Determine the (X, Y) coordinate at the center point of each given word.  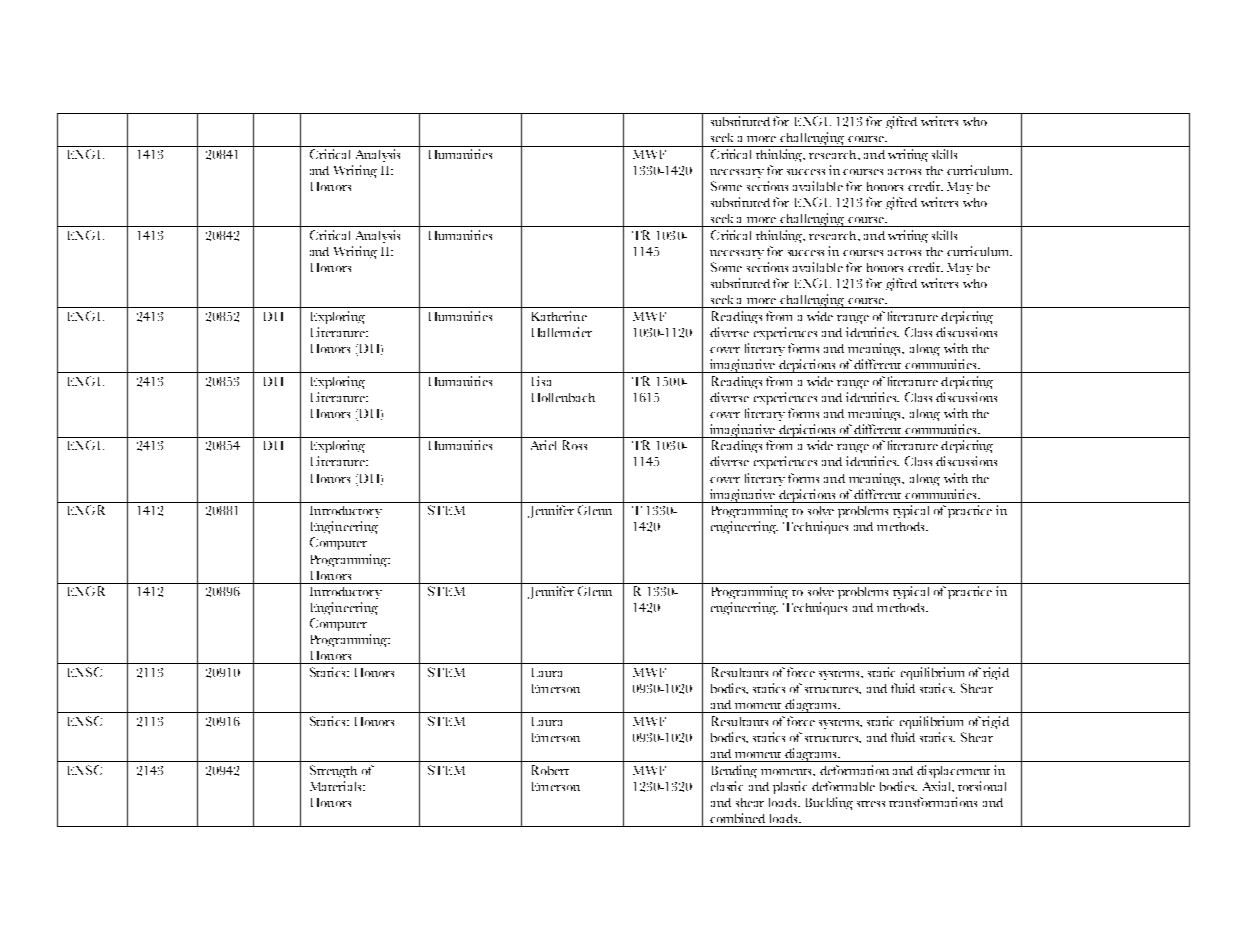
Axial (938, 786)
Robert (550, 770)
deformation (854, 770)
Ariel (543, 445)
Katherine (559, 316)
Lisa (541, 381)
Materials (337, 786)
